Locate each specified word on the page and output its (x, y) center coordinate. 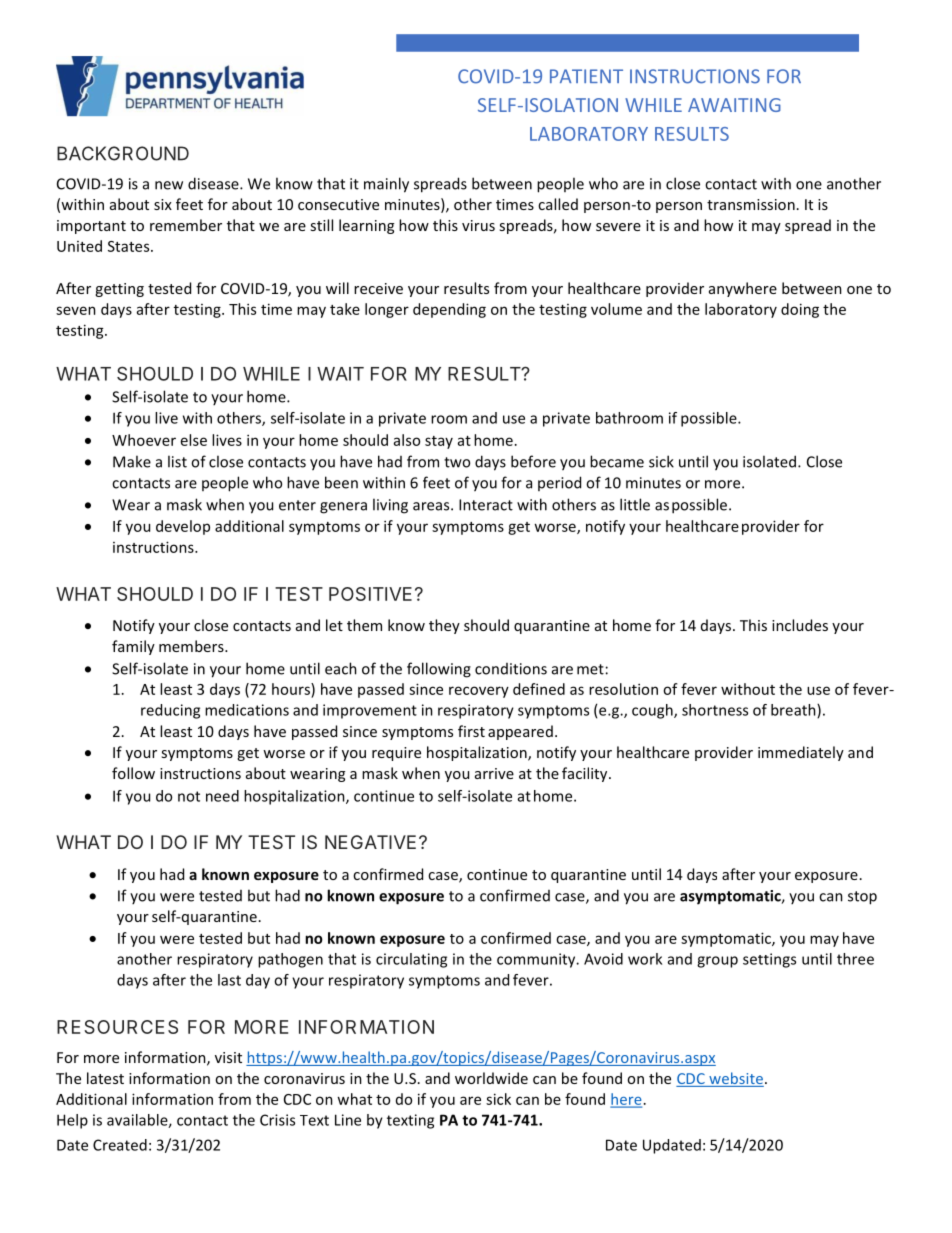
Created (120, 1145)
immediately (801, 753)
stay (439, 442)
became (617, 461)
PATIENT (586, 76)
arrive (494, 773)
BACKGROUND (123, 153)
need (222, 796)
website (735, 1079)
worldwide (491, 1078)
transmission (751, 204)
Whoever (144, 440)
